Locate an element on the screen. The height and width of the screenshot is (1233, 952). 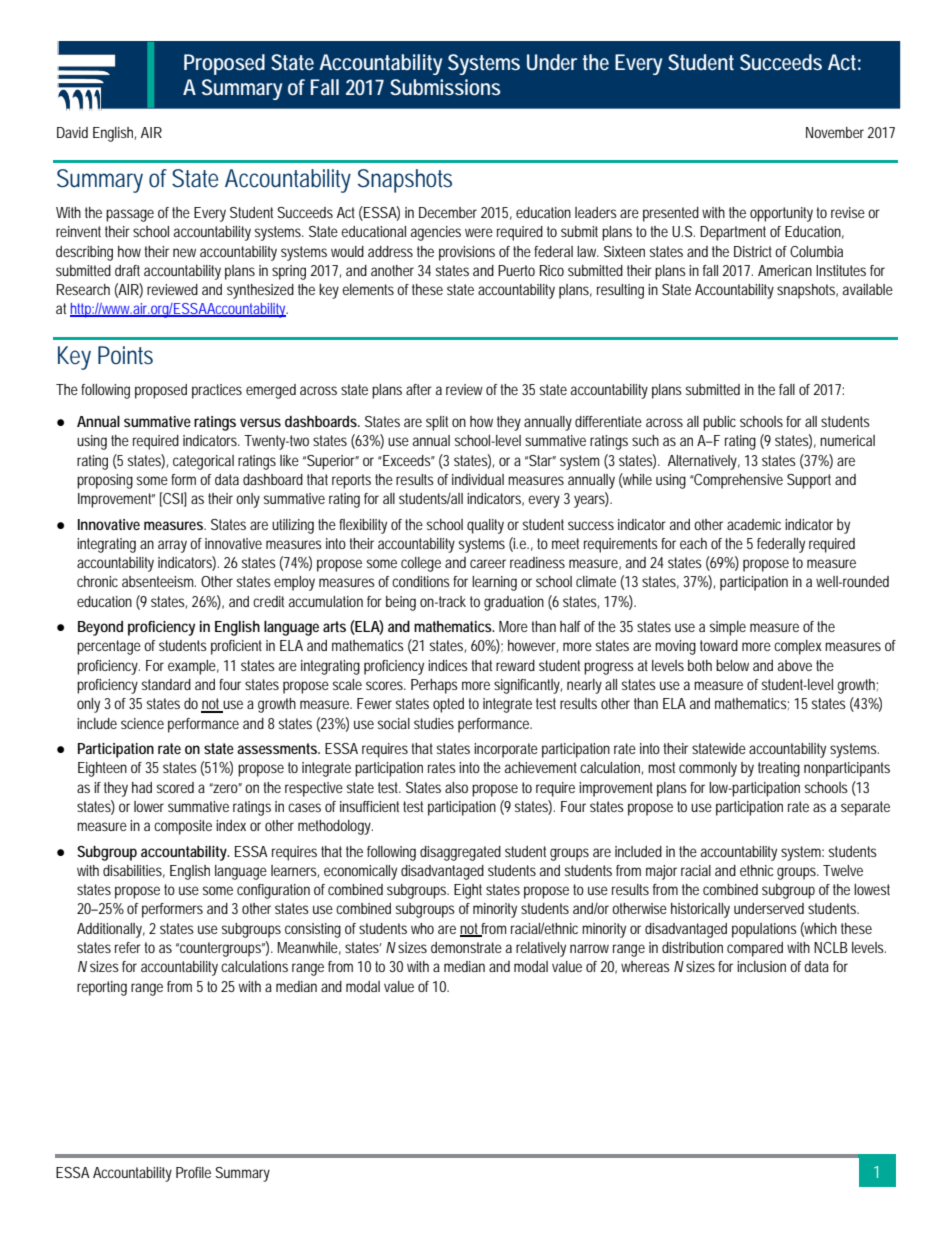
example is located at coordinates (193, 667).
